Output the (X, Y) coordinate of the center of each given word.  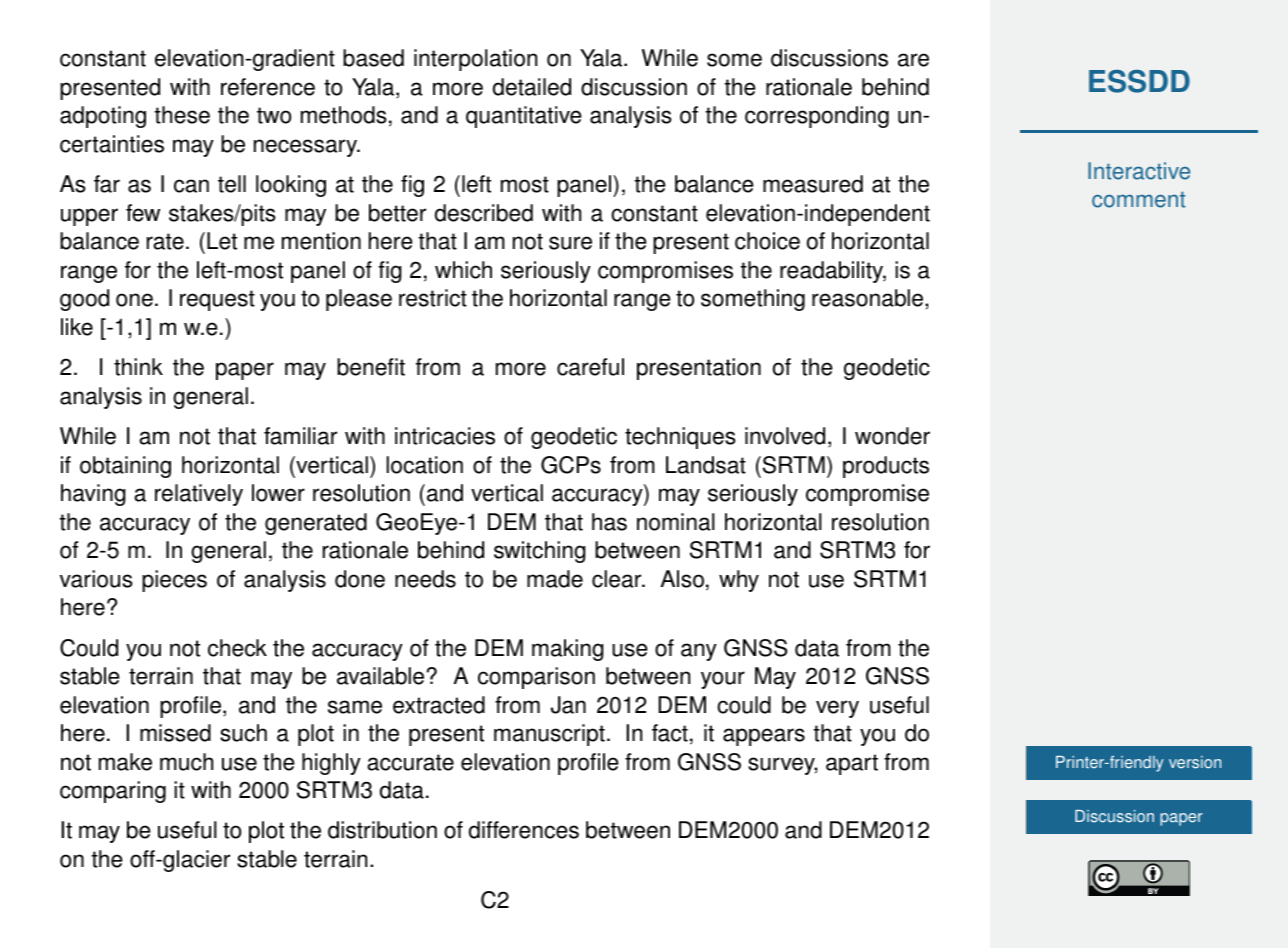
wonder (892, 436)
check (237, 648)
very (837, 709)
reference (268, 87)
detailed (532, 87)
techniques (680, 438)
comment (1139, 199)
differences (524, 830)
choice (767, 241)
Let (222, 241)
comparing (113, 792)
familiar (300, 436)
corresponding (817, 117)
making (568, 650)
